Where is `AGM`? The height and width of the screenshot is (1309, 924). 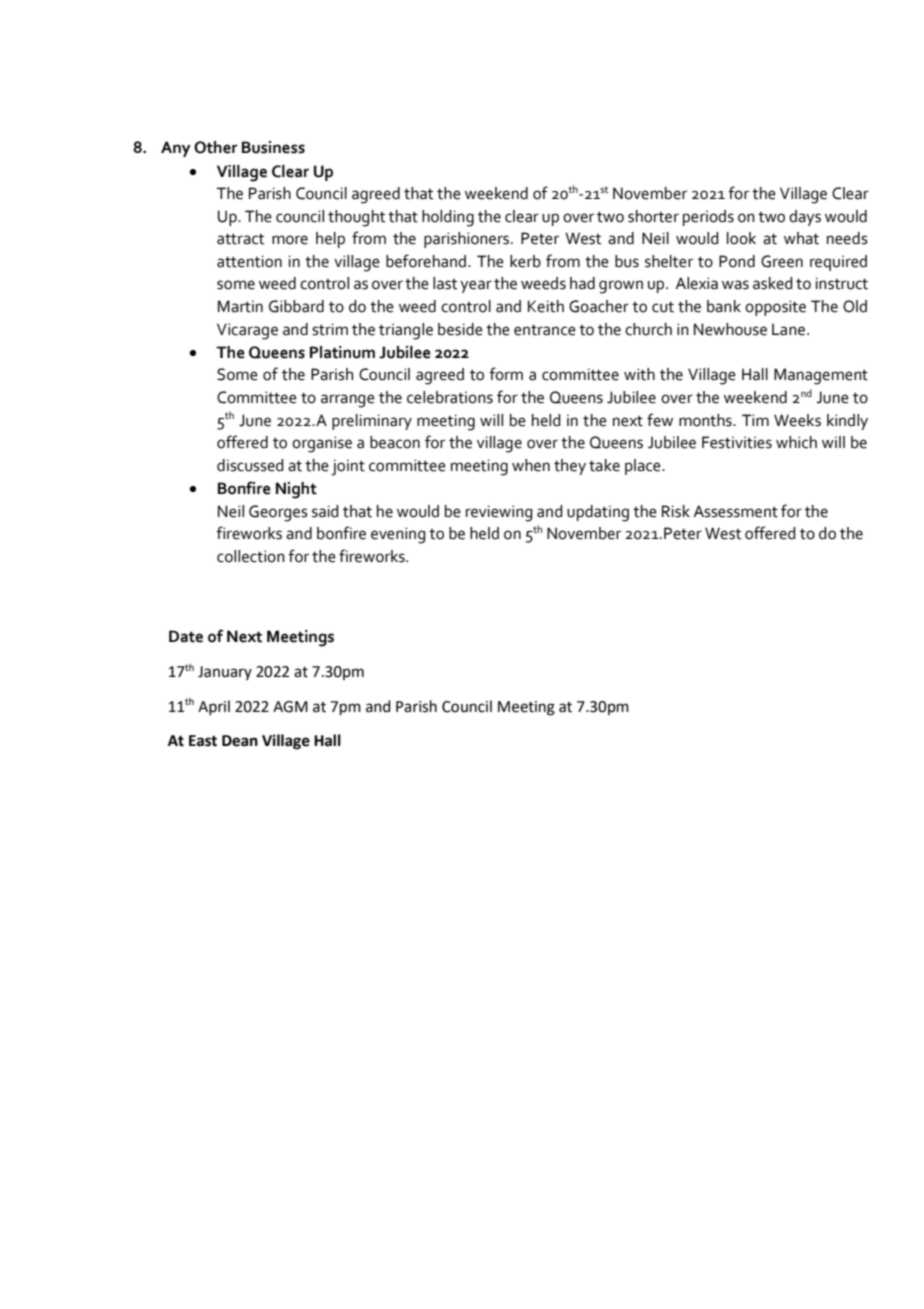
AGM is located at coordinates (290, 707).
